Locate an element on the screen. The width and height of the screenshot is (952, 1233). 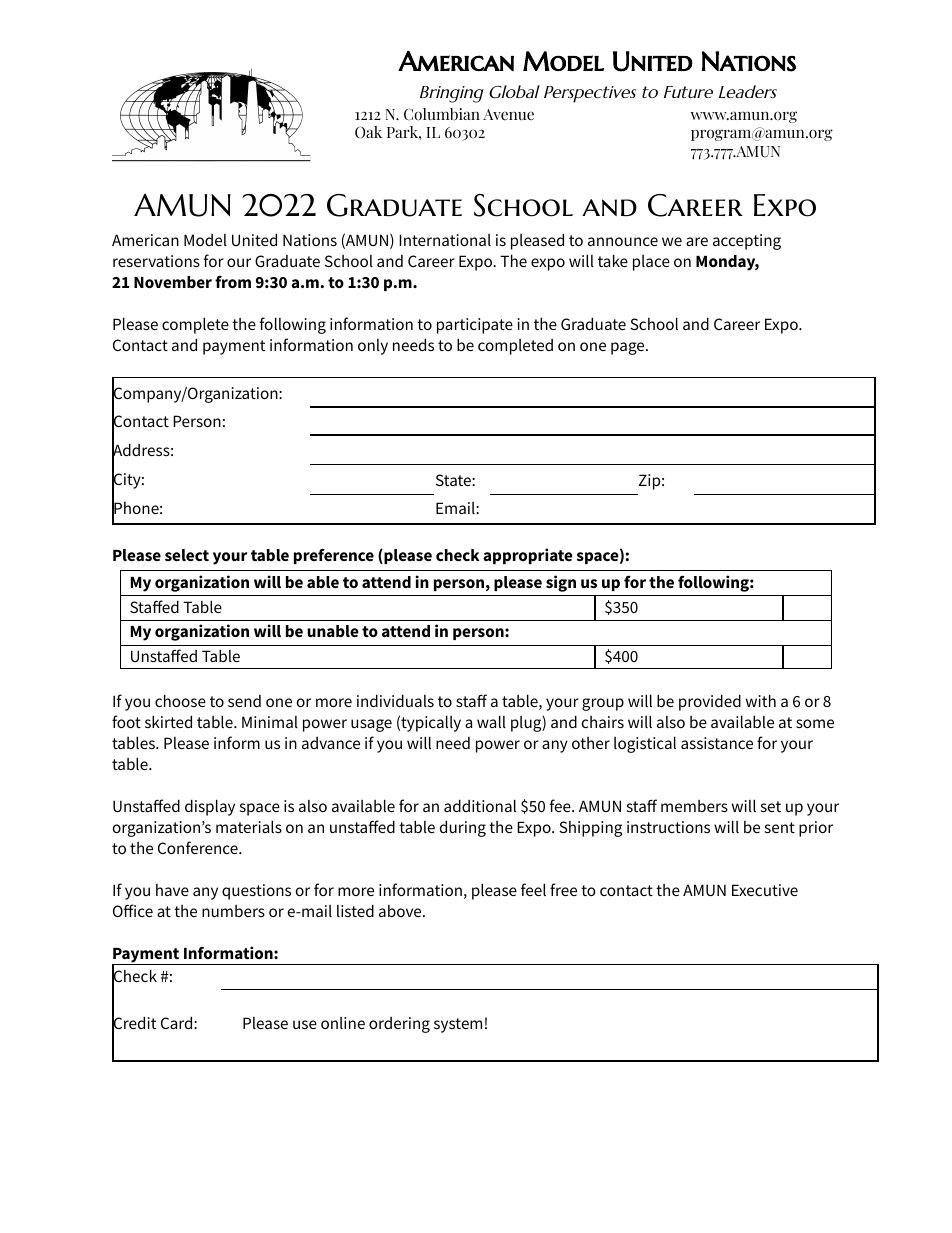
choose is located at coordinates (180, 700).
